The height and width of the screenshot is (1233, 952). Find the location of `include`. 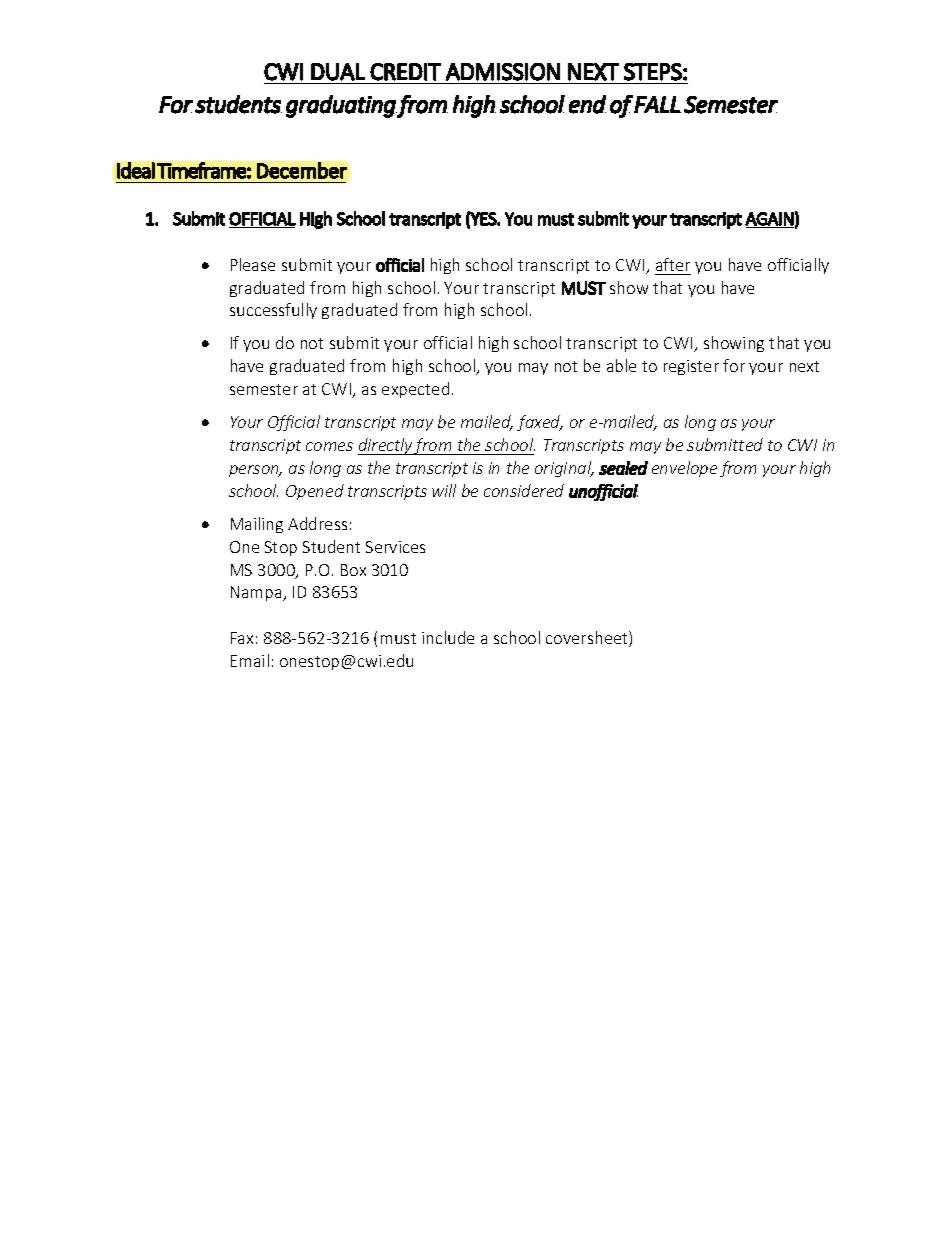

include is located at coordinates (448, 637).
